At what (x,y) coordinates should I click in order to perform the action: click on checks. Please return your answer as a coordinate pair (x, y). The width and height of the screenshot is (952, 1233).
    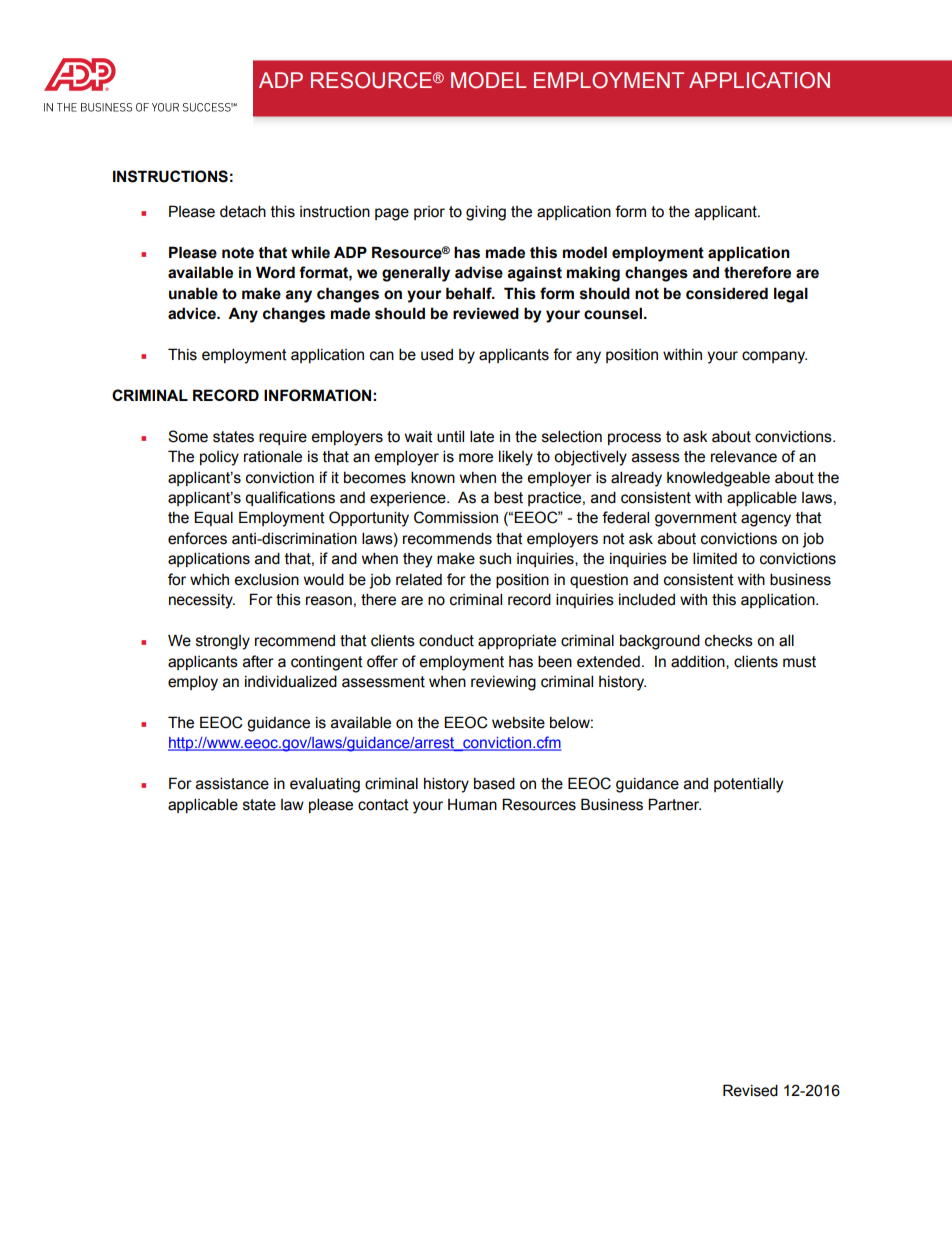
    Looking at the image, I should click on (729, 641).
